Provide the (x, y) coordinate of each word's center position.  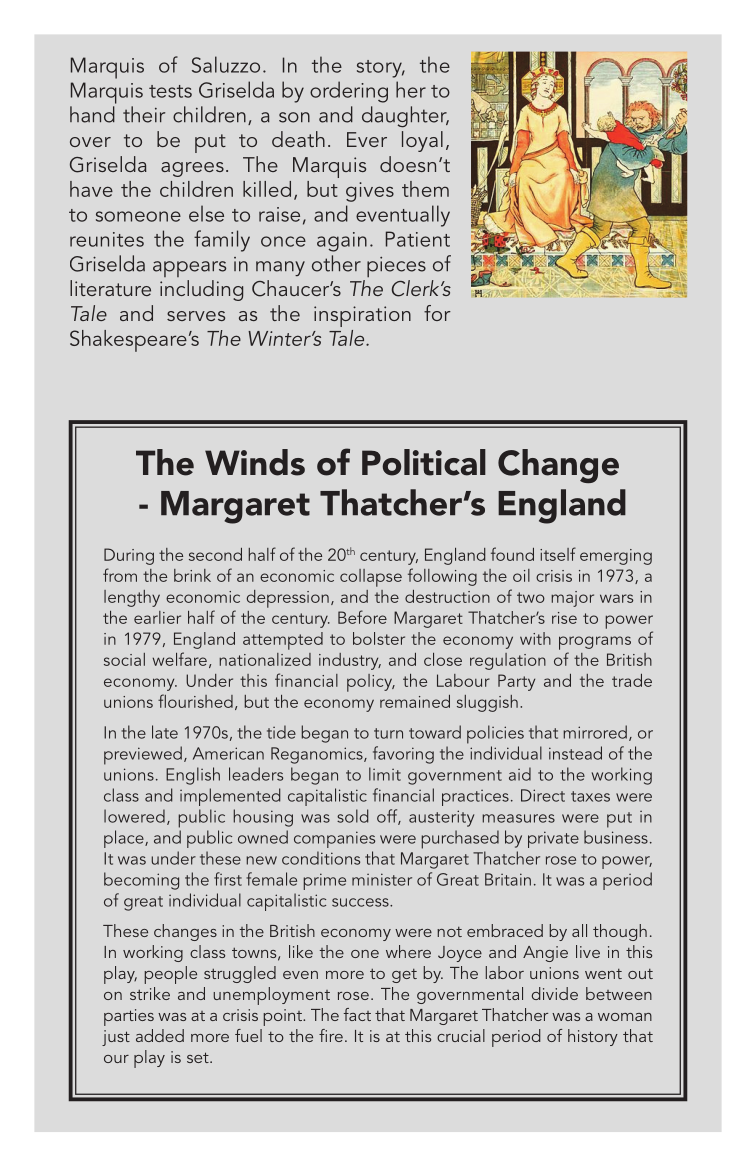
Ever (367, 139)
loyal (422, 141)
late (165, 732)
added (160, 1035)
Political (424, 462)
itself (558, 554)
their (144, 114)
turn (388, 733)
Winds (255, 462)
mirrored (595, 732)
